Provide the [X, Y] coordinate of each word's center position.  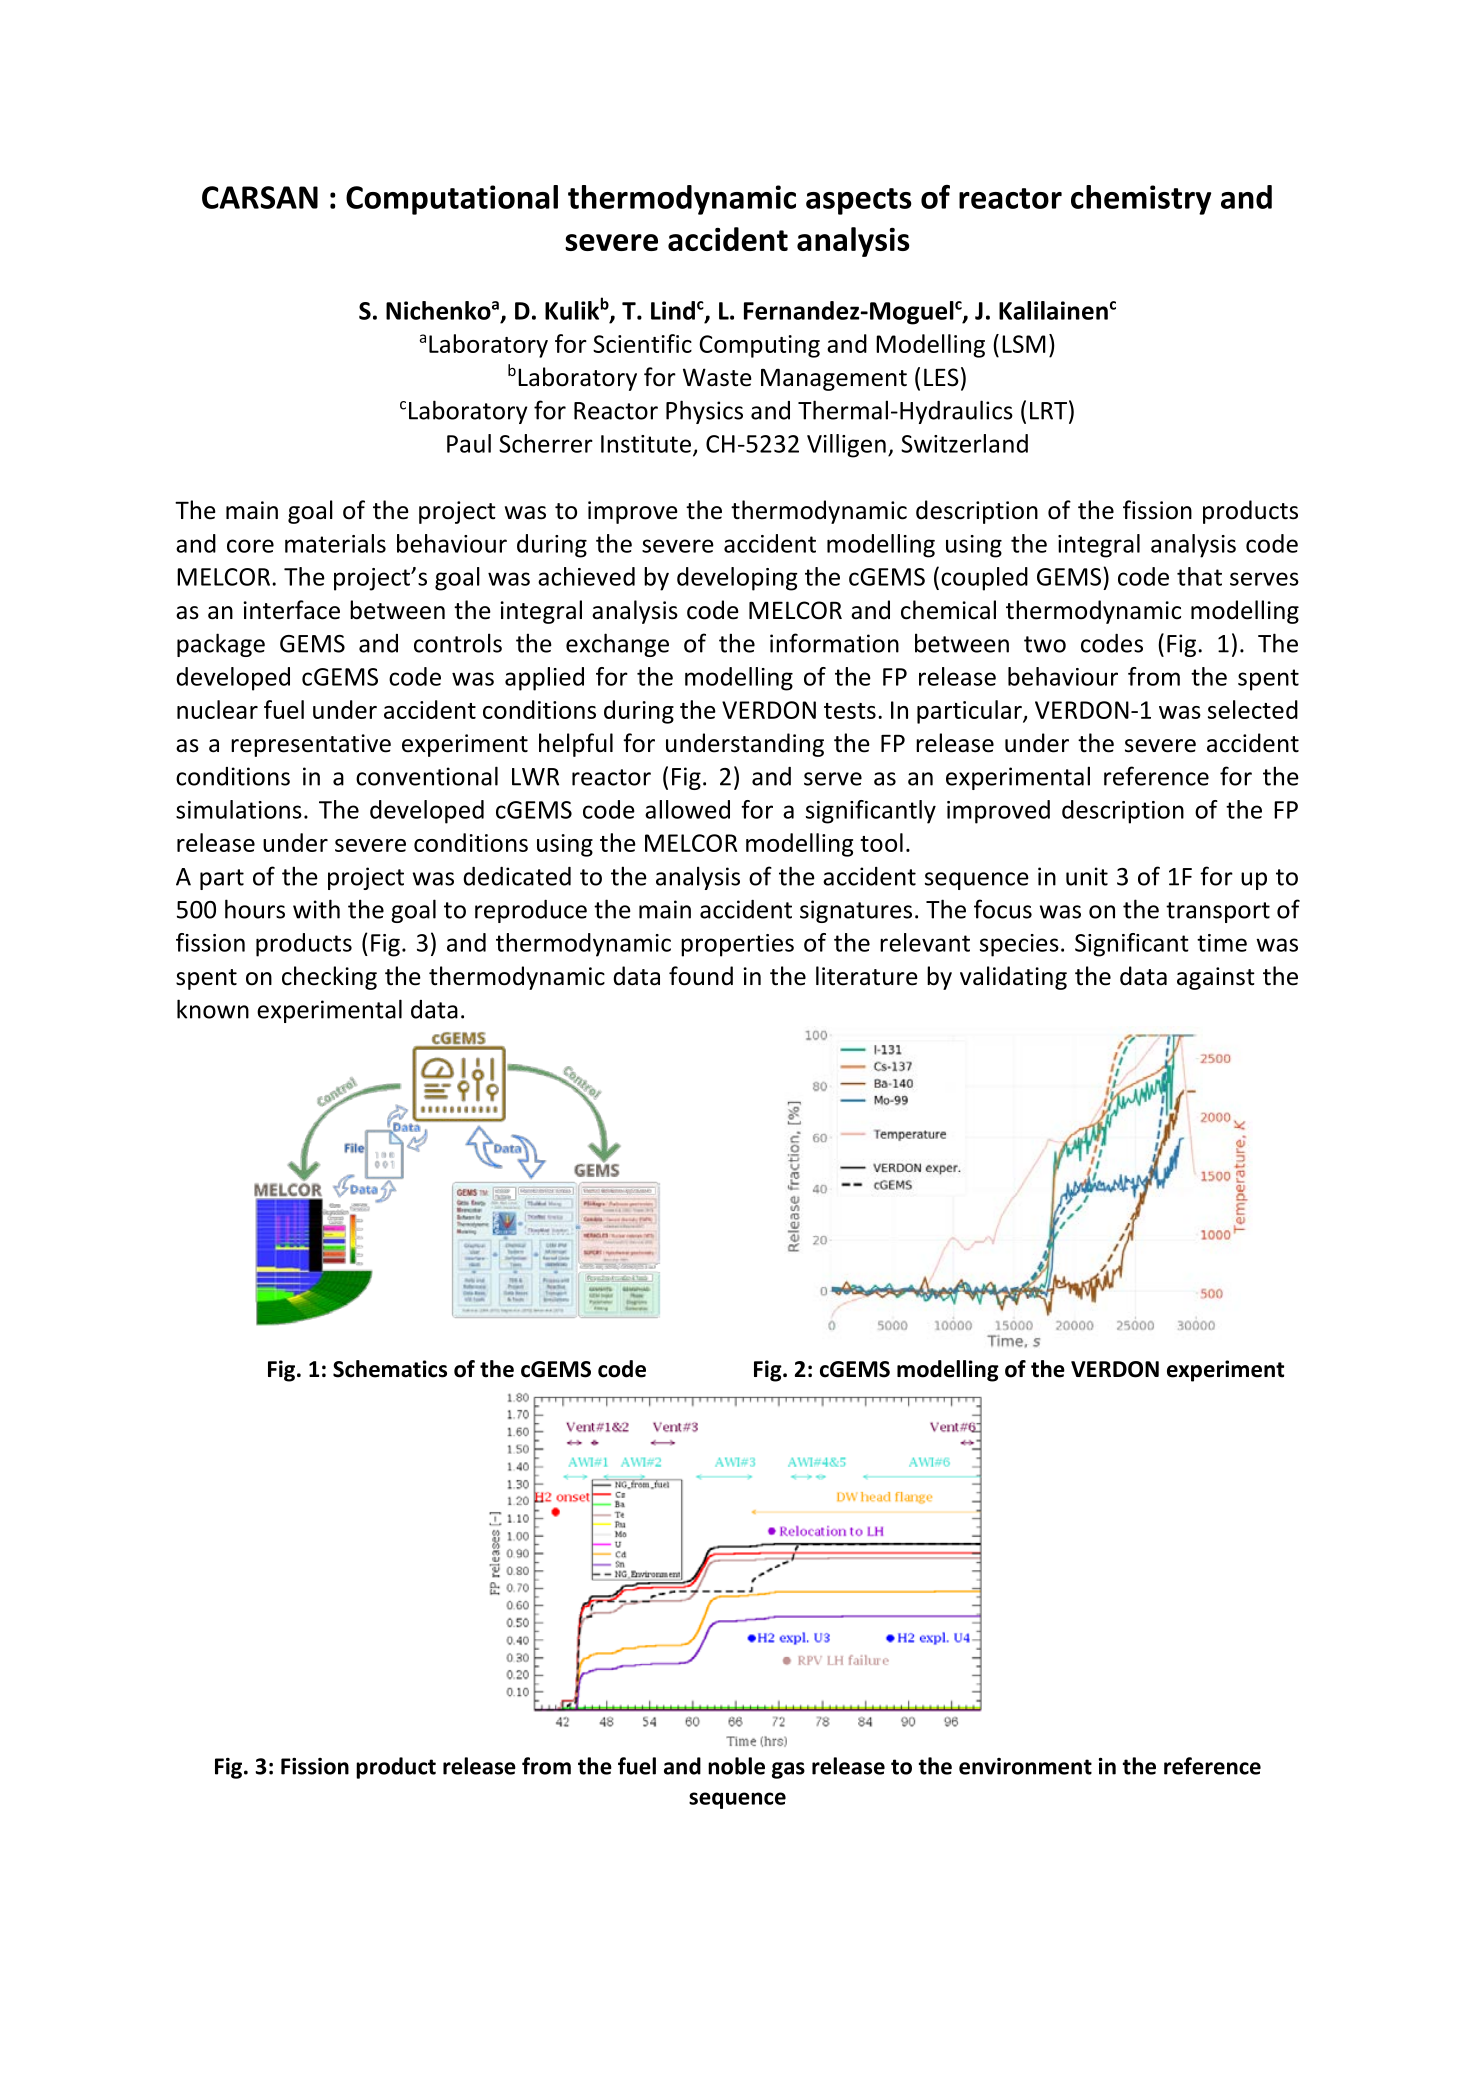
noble [736, 1766]
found [701, 976]
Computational [452, 200]
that [1199, 576]
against [1216, 978]
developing [737, 579]
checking [329, 978]
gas [788, 1770]
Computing [759, 346]
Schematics [390, 1369]
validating [1013, 978]
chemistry [1141, 200]
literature [867, 976]
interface [291, 610]
